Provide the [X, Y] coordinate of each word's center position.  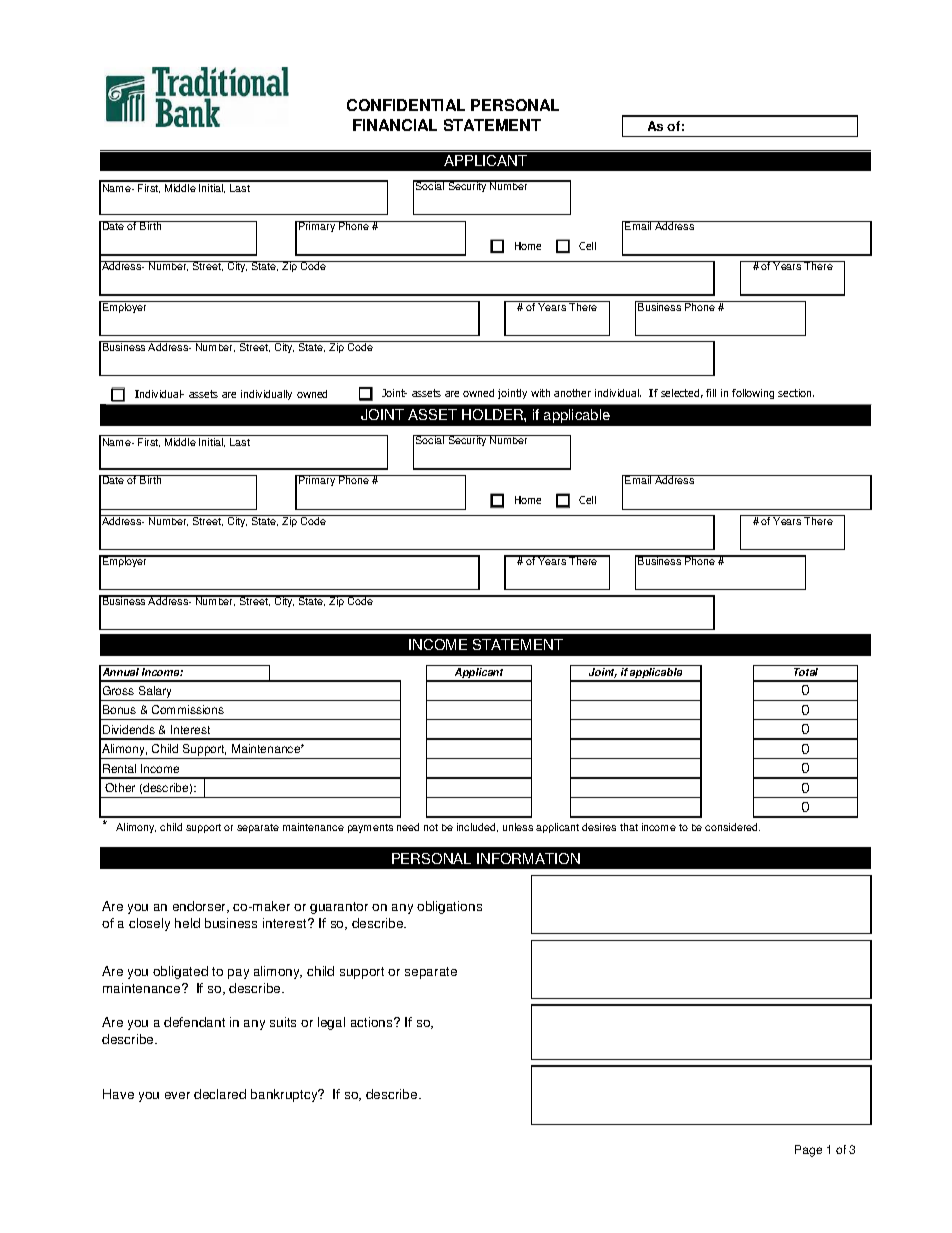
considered [732, 827]
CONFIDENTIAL [406, 105]
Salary [155, 693]
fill [711, 393]
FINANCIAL [395, 125]
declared [220, 1094]
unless [518, 827]
